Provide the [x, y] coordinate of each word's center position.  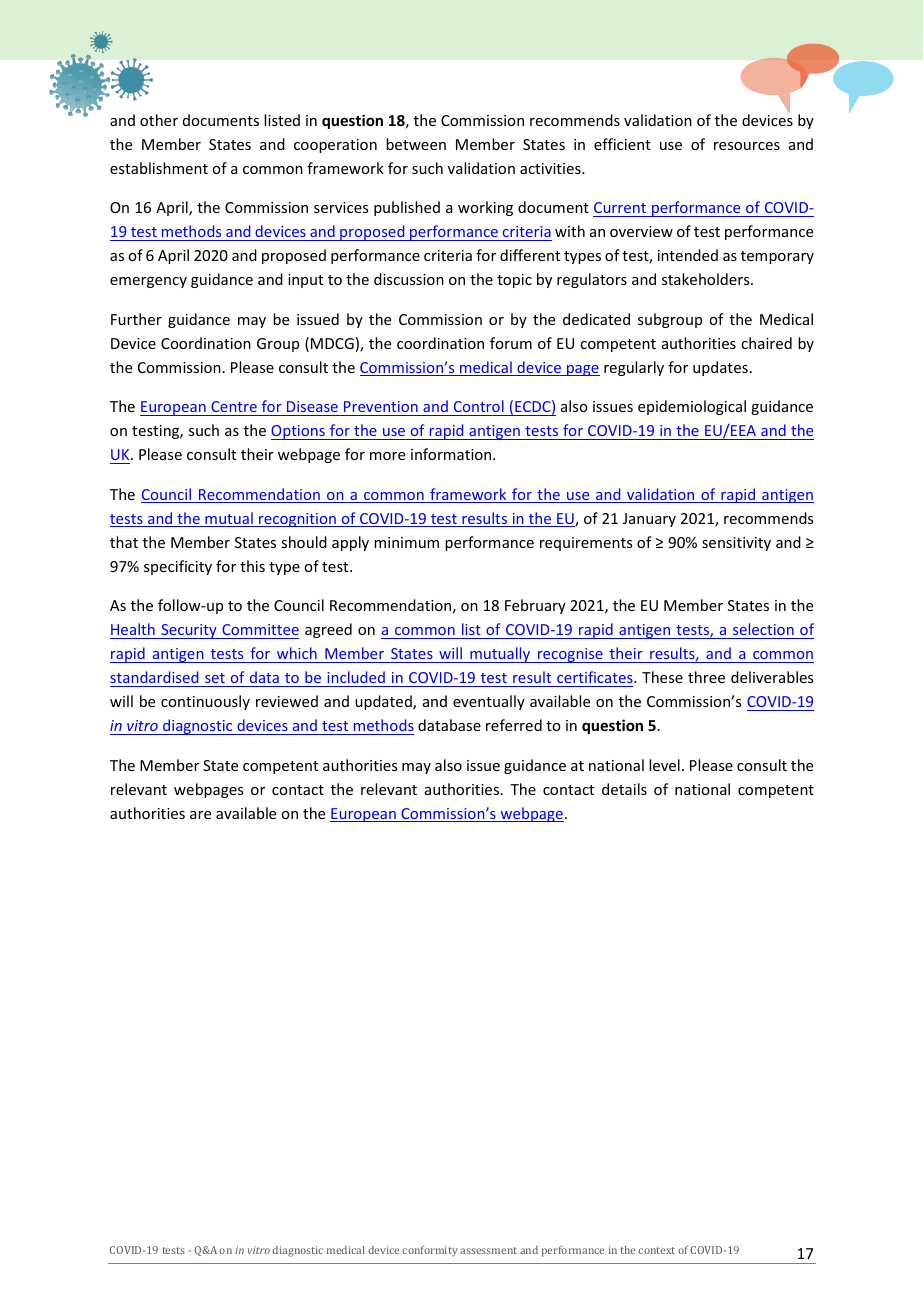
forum [511, 343]
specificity [178, 567]
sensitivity [736, 544]
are [200, 815]
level [664, 765]
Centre [234, 406]
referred [514, 725]
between [416, 144]
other [159, 120]
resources [747, 146]
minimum [406, 542]
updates [720, 368]
